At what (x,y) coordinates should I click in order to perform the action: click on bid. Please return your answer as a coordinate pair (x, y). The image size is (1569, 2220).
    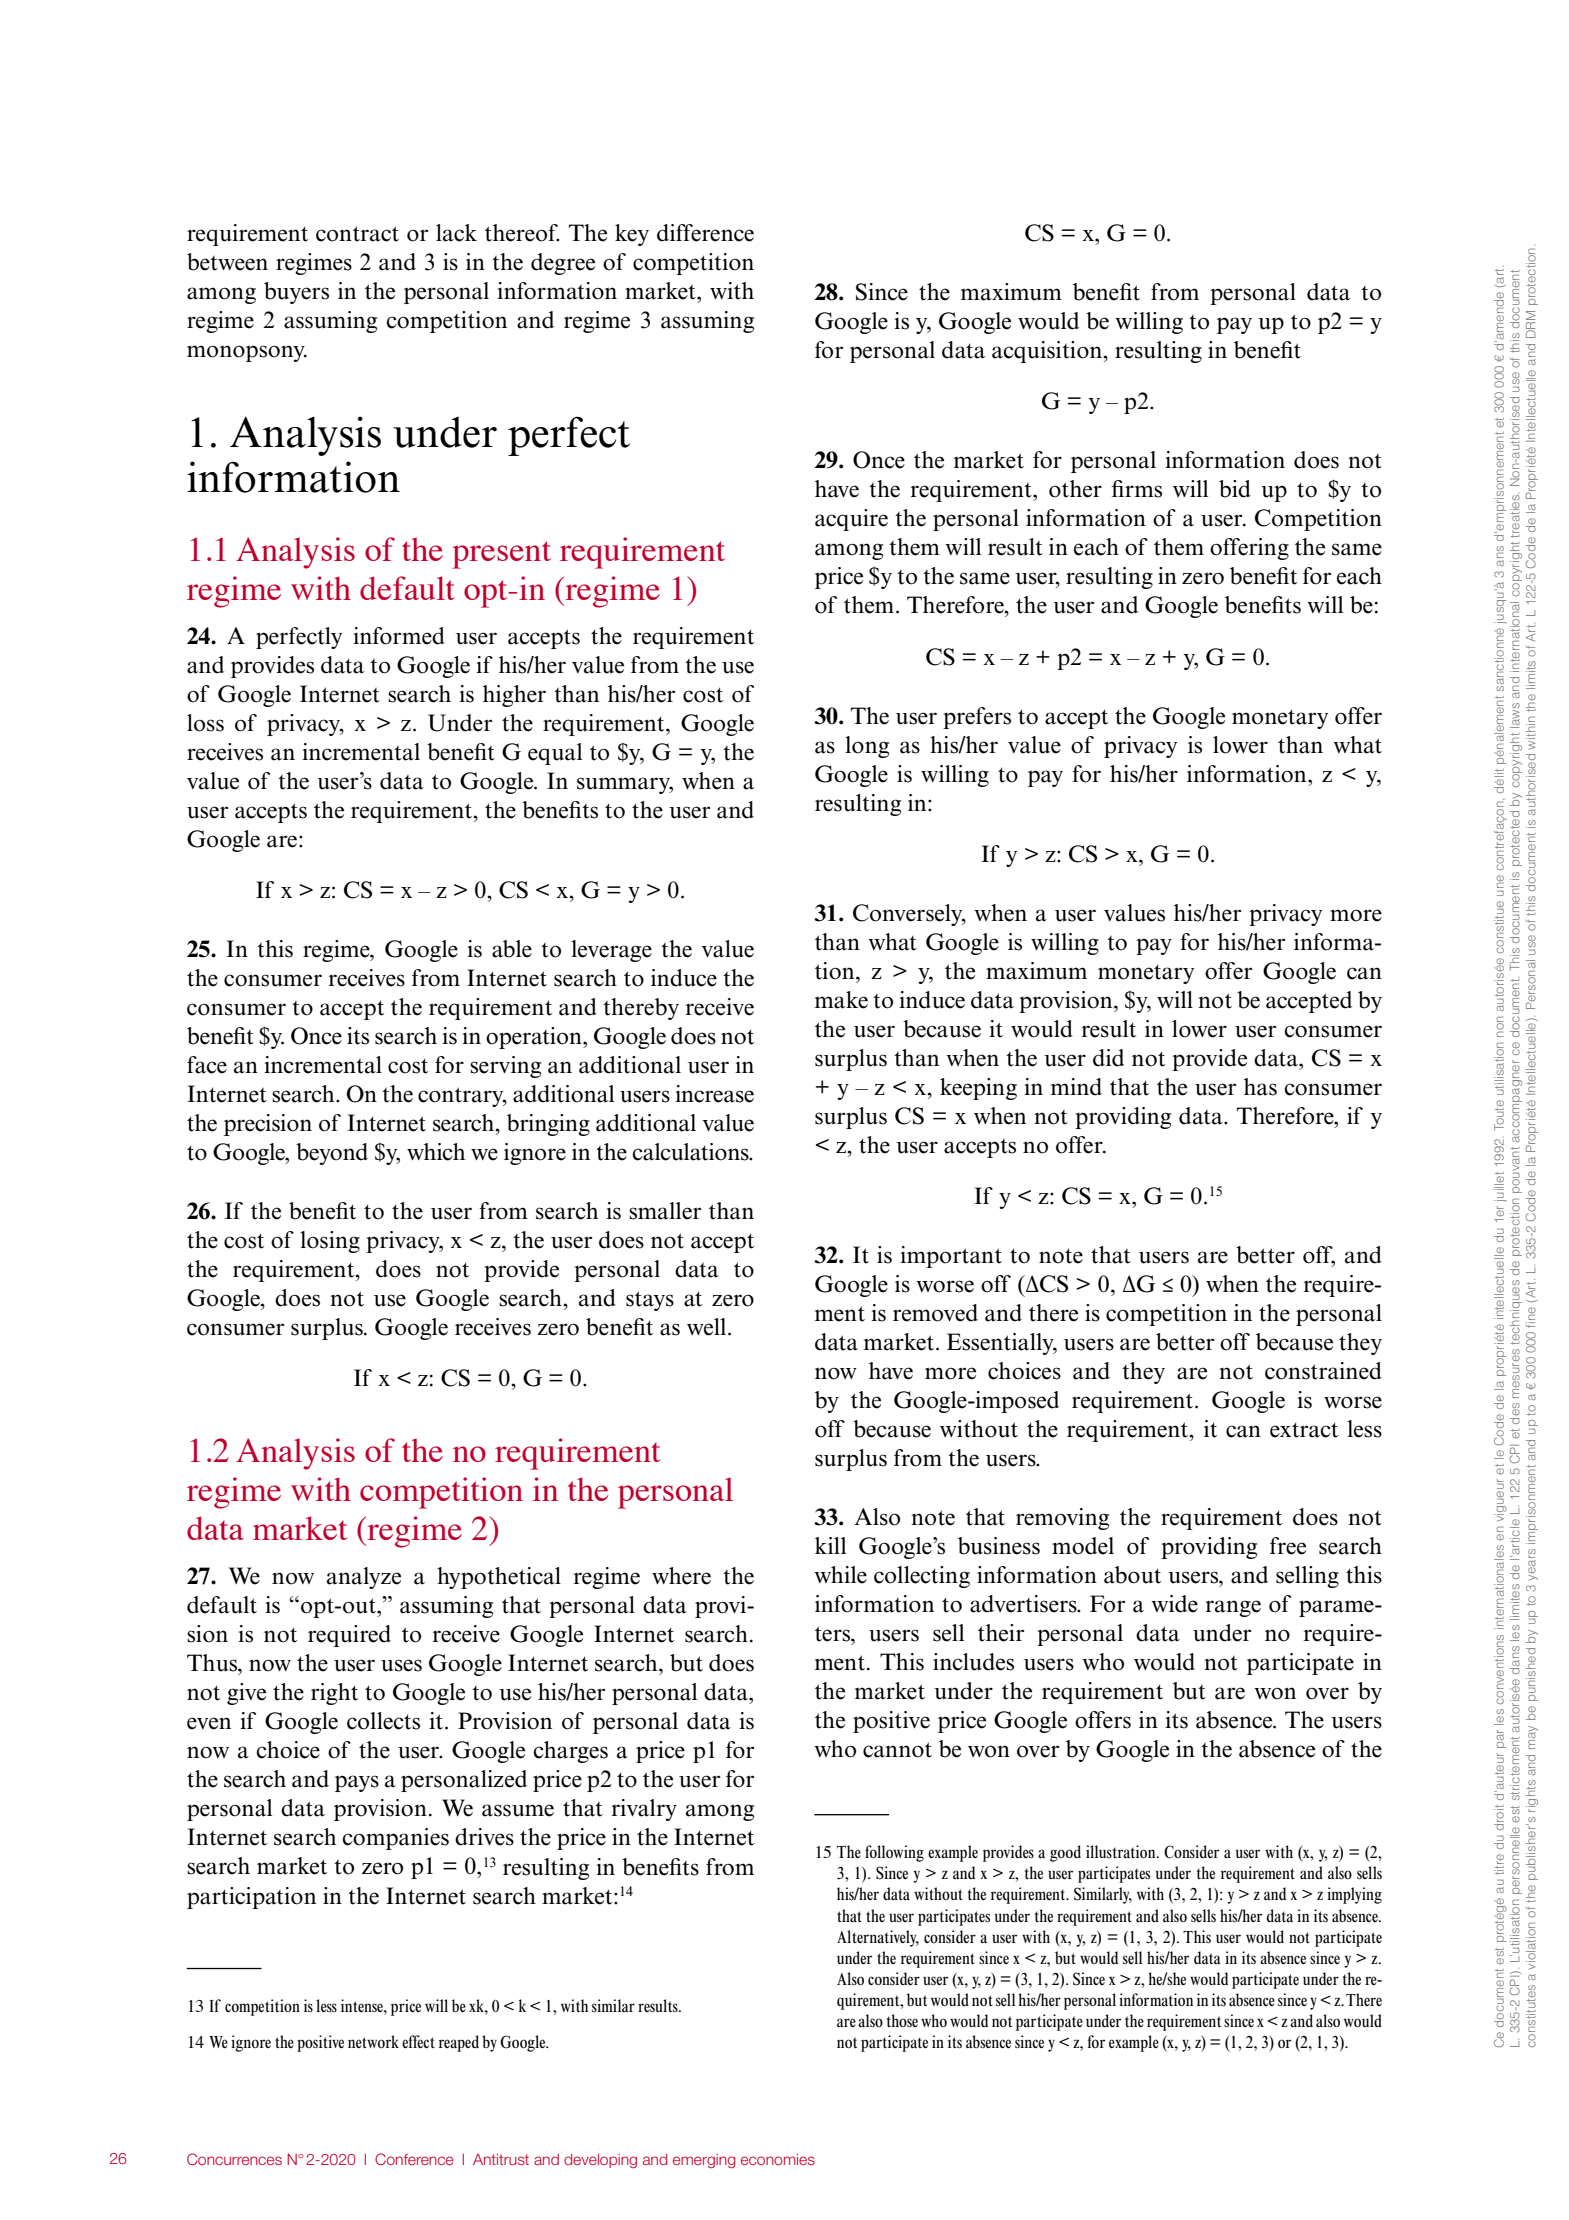
    Looking at the image, I should click on (1235, 489).
